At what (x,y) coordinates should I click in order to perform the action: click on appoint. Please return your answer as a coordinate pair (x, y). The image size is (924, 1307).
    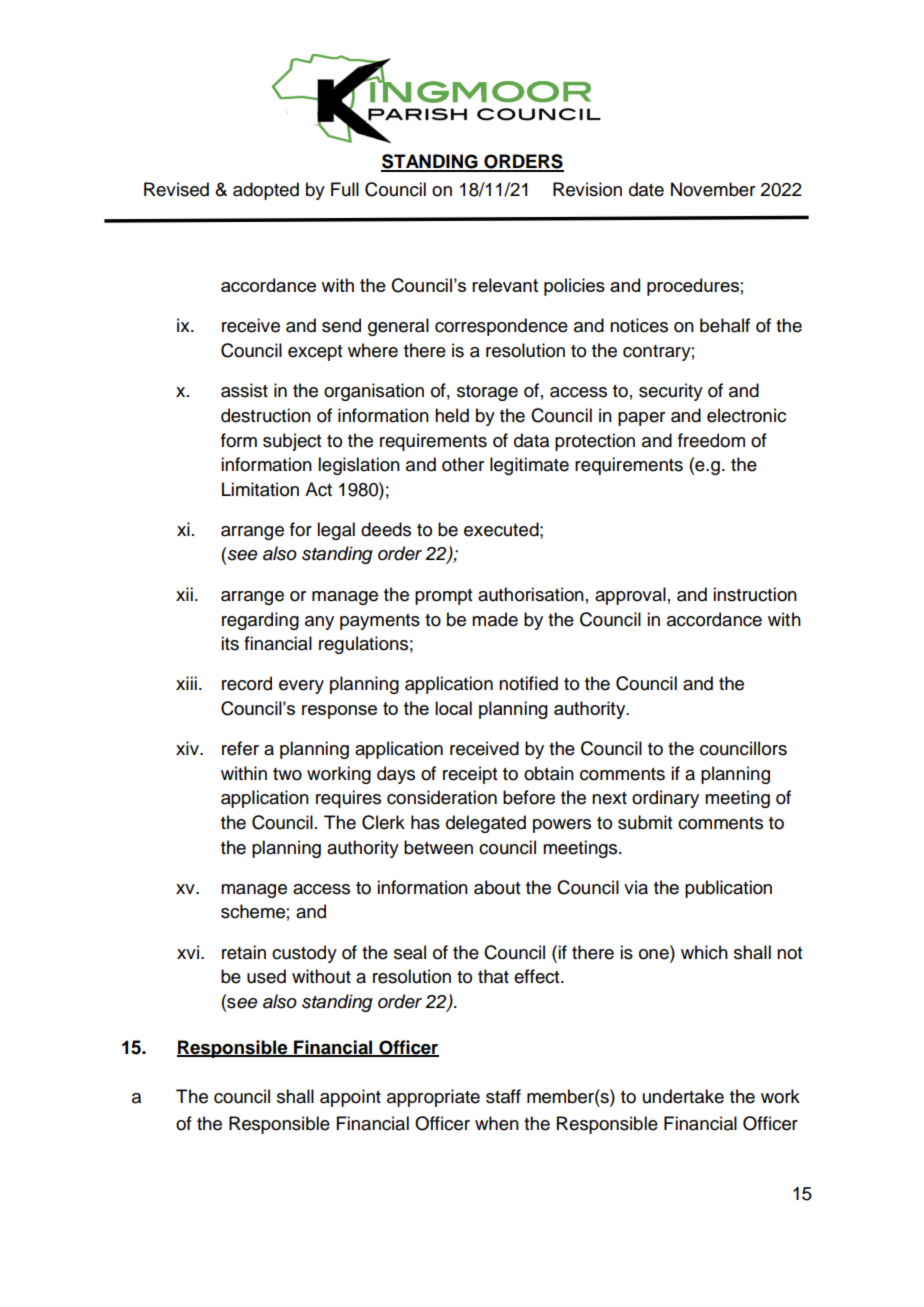
    Looking at the image, I should click on (350, 1098).
